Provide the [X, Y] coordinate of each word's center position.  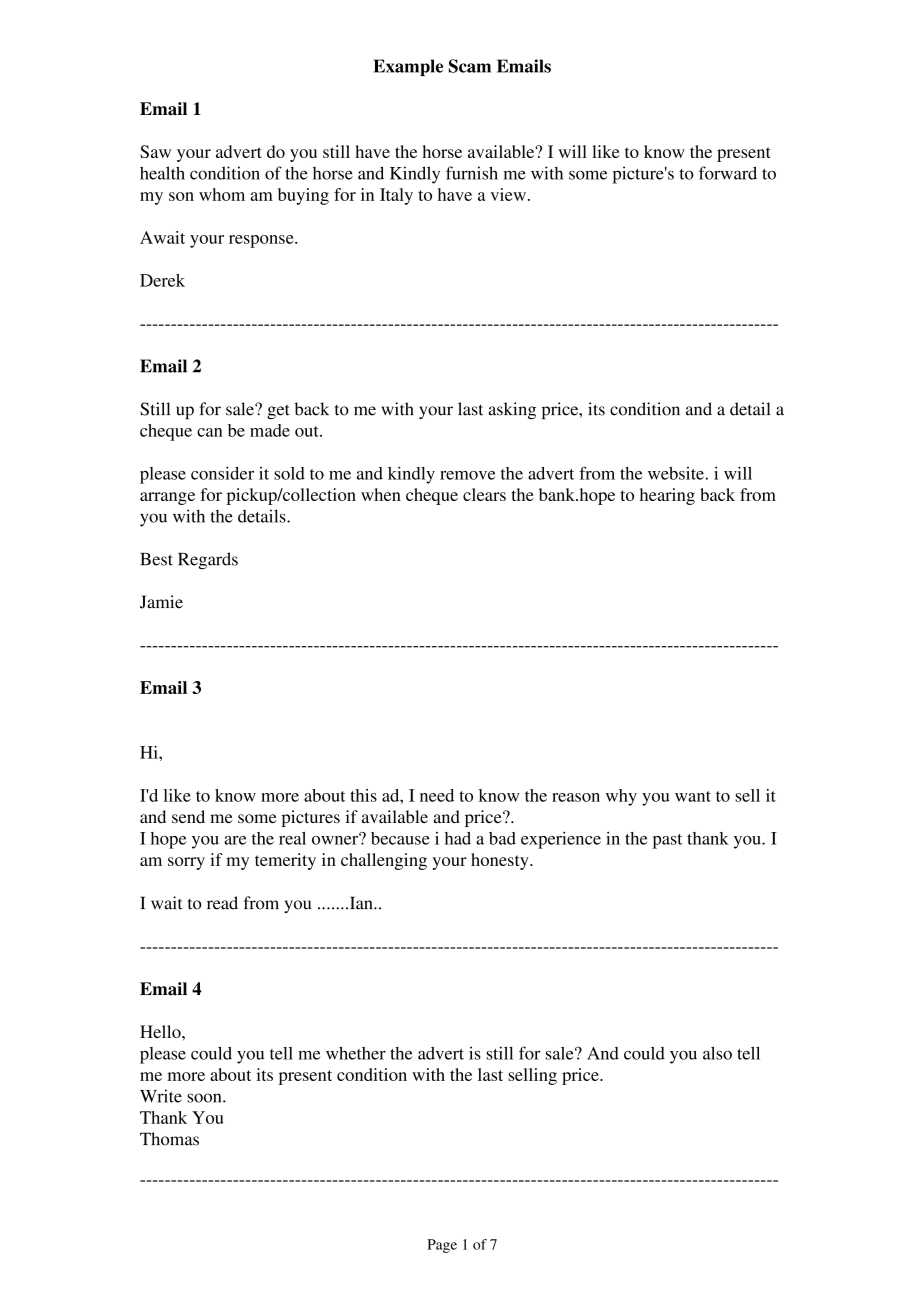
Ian [361, 903]
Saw [155, 151]
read [222, 903]
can [210, 432]
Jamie [161, 602]
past [667, 841]
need [437, 795]
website [677, 473]
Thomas [169, 1139]
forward [728, 173]
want [693, 796]
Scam [470, 66]
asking [512, 410]
